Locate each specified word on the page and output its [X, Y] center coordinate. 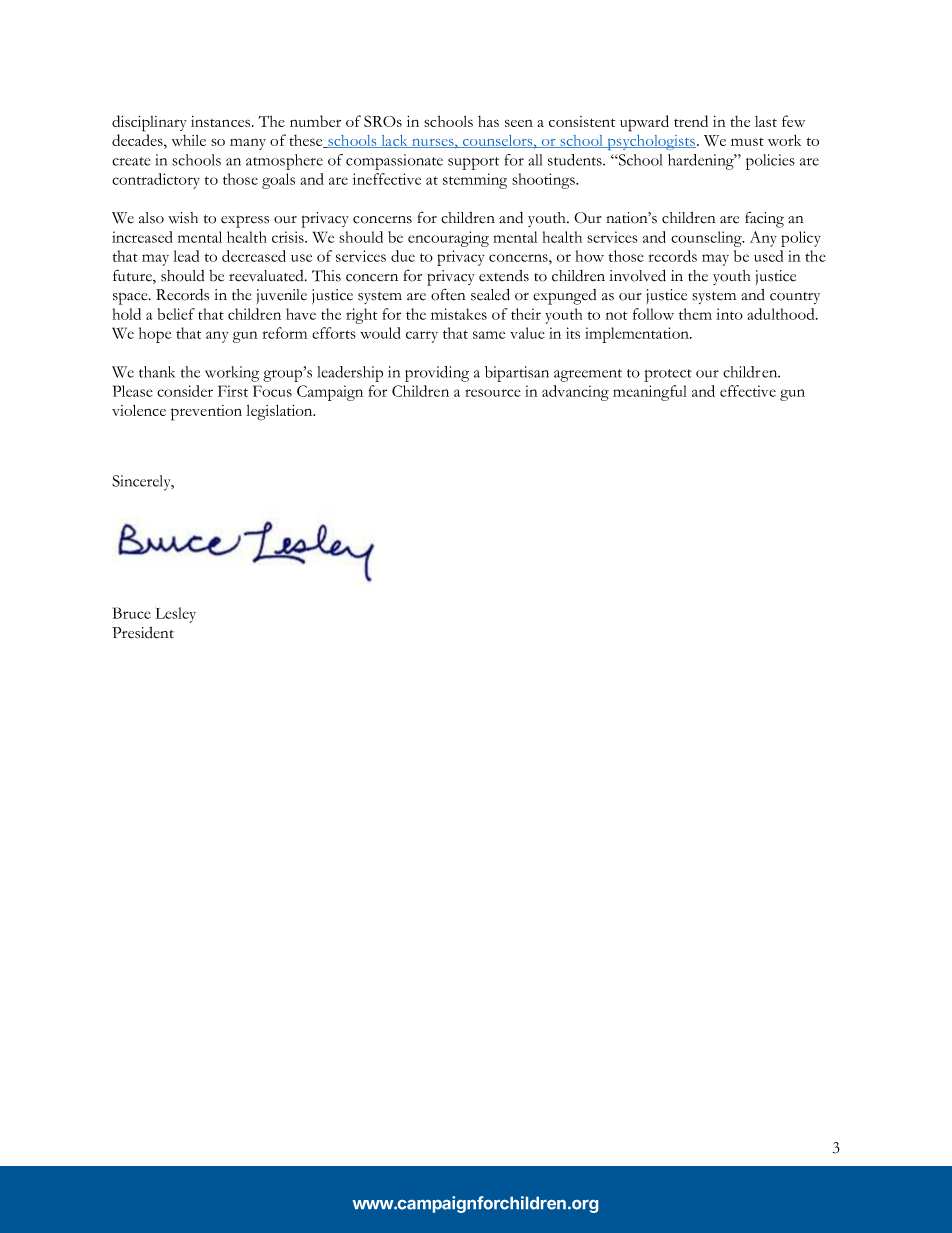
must [747, 142]
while [189, 140]
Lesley [176, 615]
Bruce [132, 613]
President [143, 633]
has [488, 121]
